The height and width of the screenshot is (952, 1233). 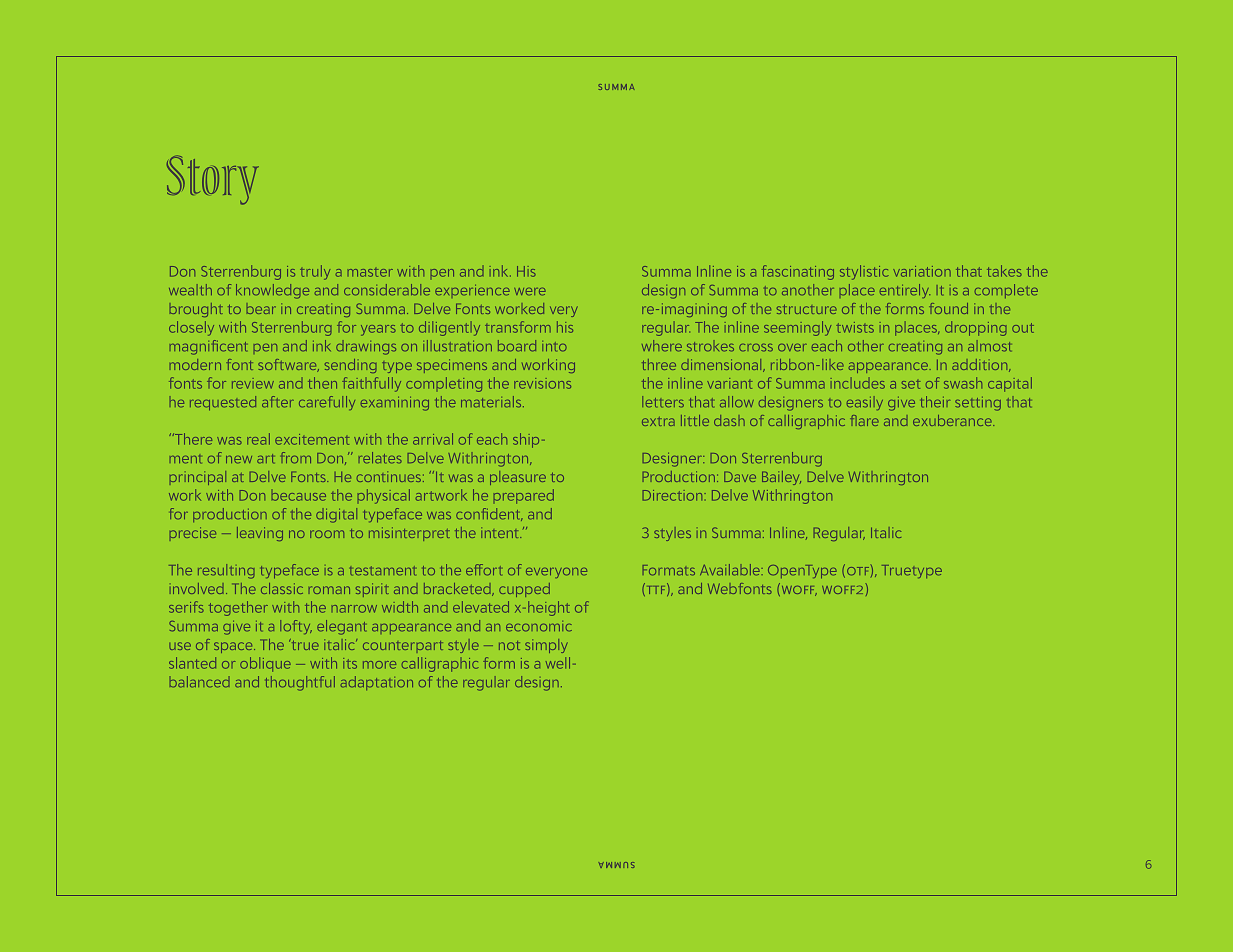 What do you see at coordinates (253, 383) in the screenshot?
I see `review` at bounding box center [253, 383].
